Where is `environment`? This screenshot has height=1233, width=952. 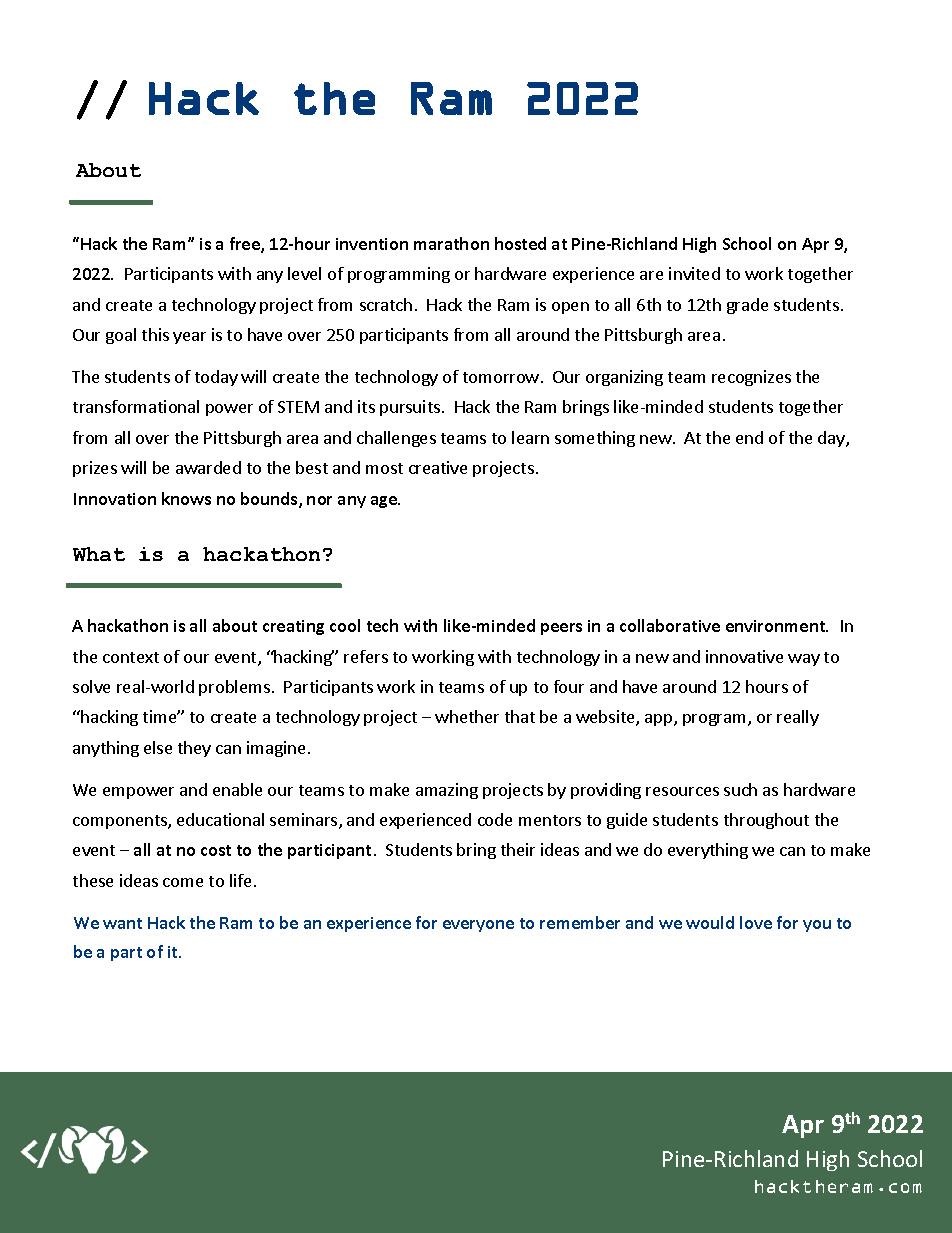 environment is located at coordinates (777, 626).
